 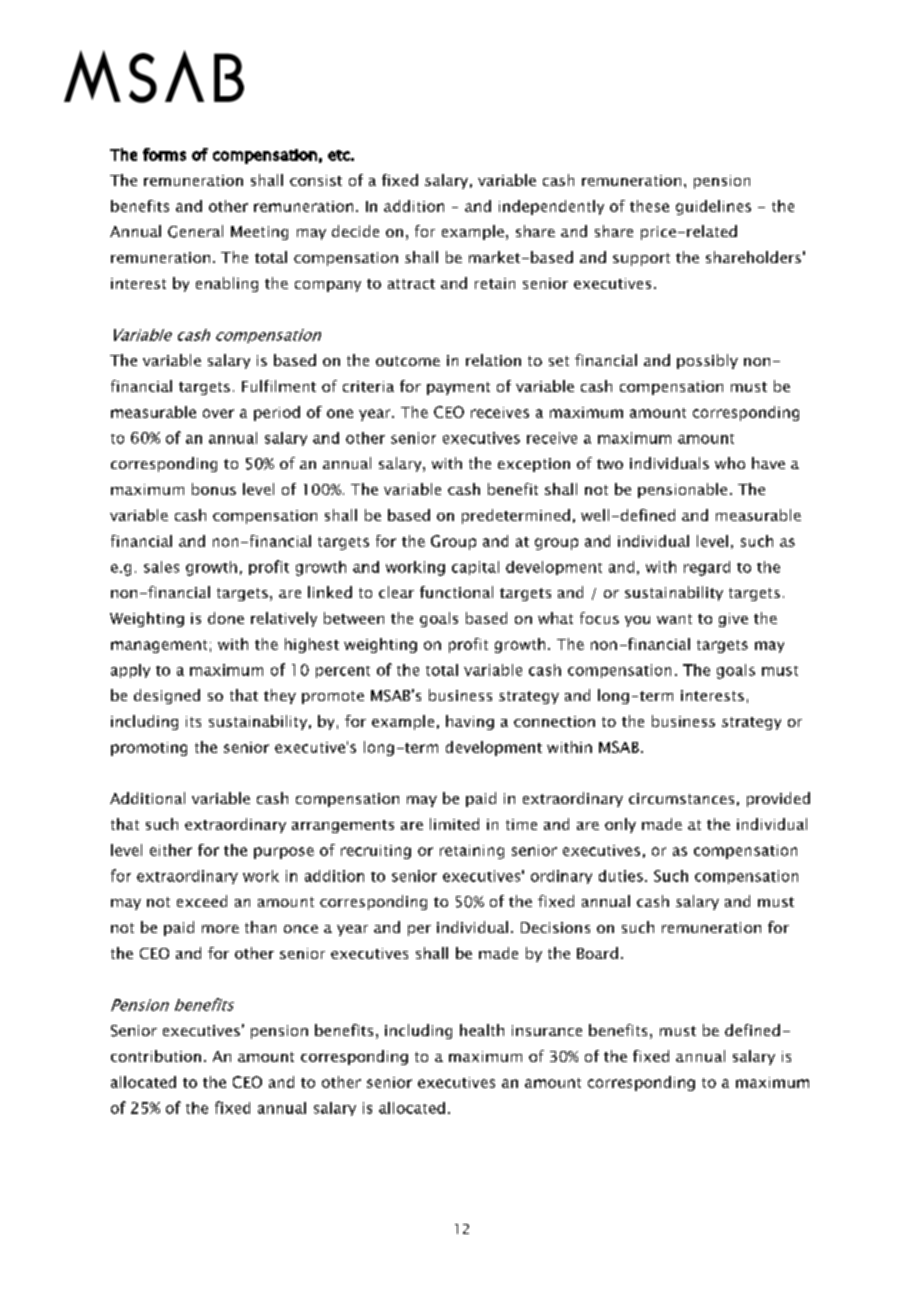 What do you see at coordinates (713, 207) in the document?
I see `guidelines` at bounding box center [713, 207].
